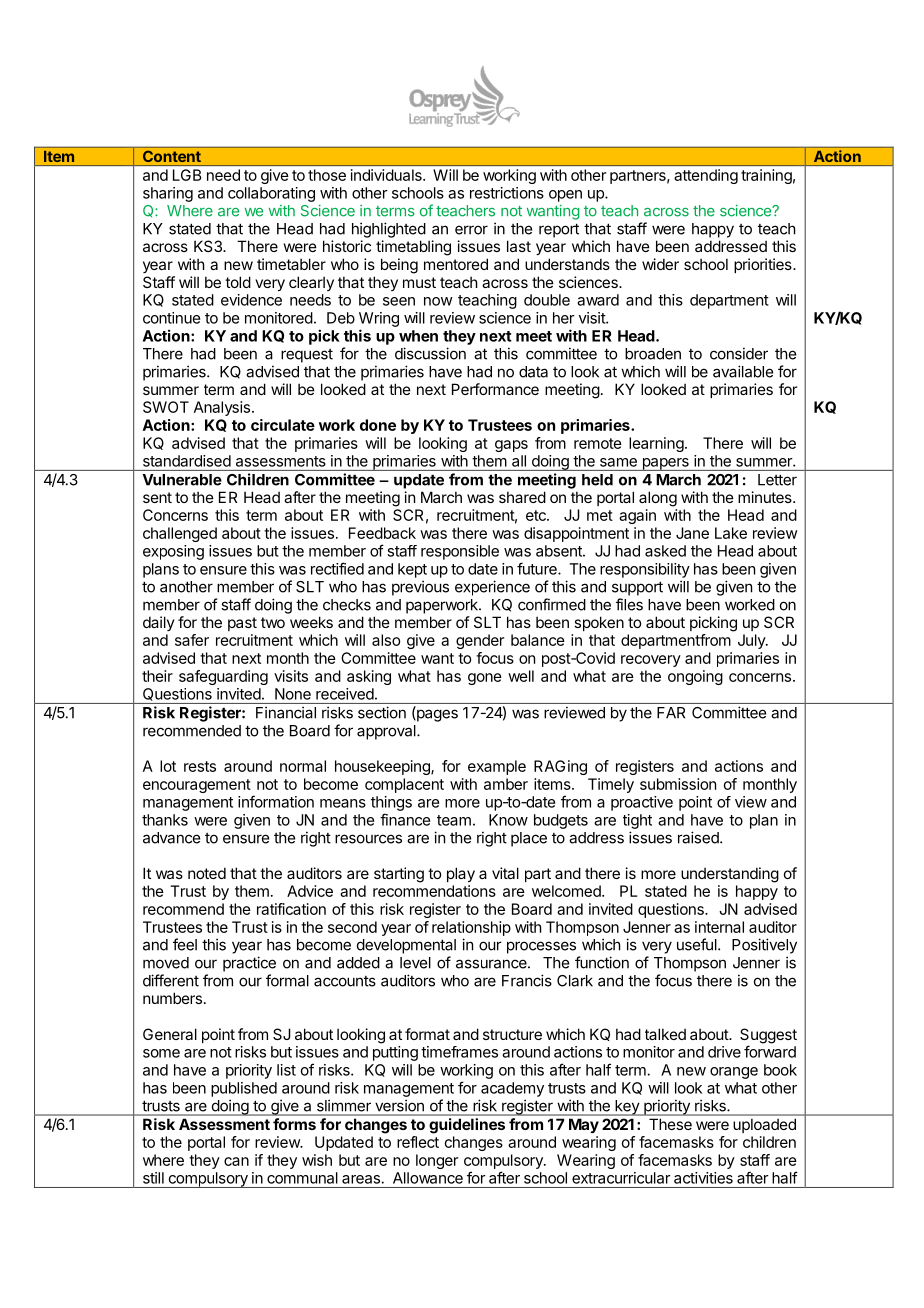 This screenshot has width=924, height=1308. I want to click on gone, so click(485, 679).
